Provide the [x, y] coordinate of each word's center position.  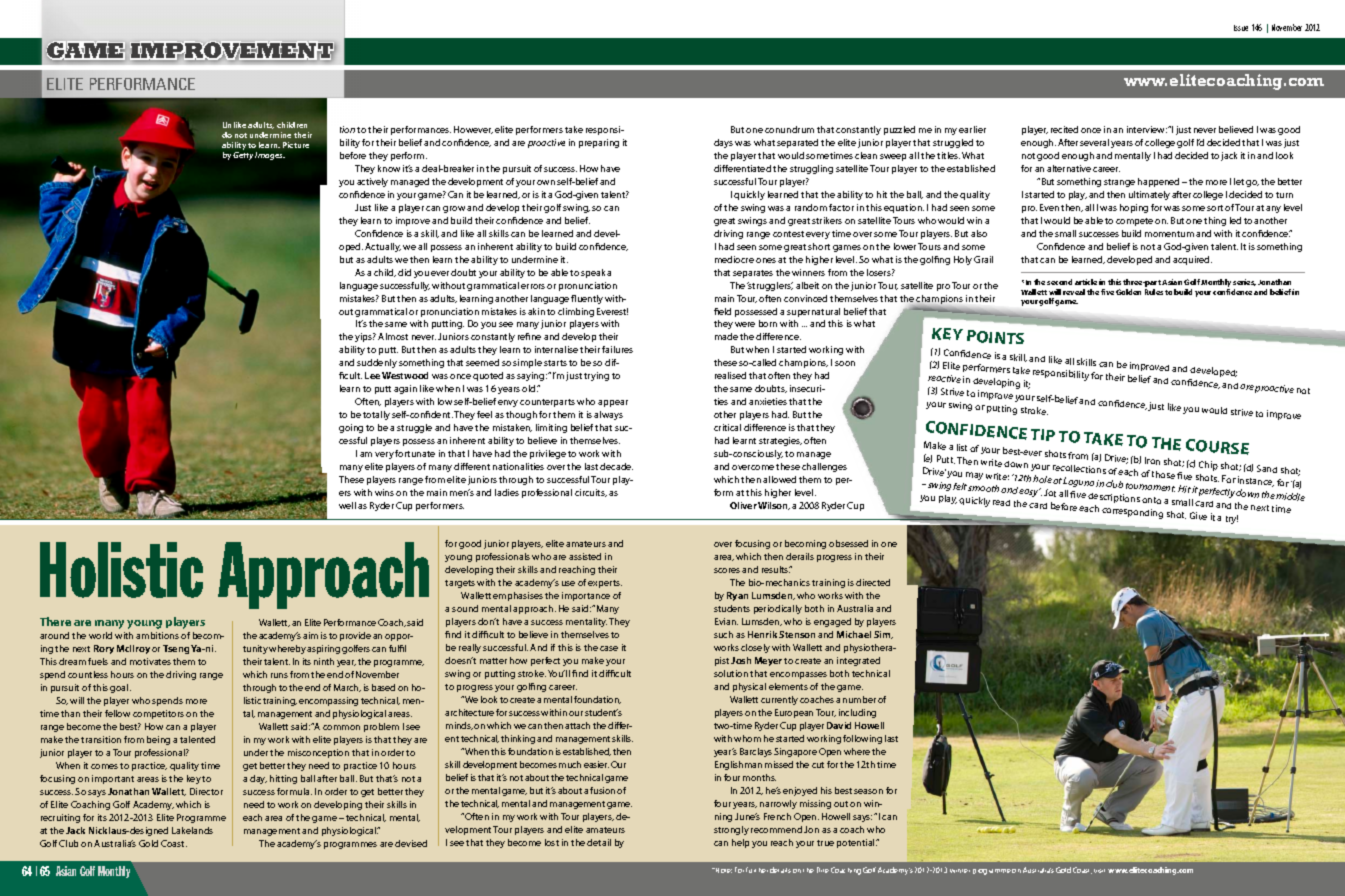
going [351, 428]
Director [206, 791]
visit [1099, 871]
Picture [296, 145]
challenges [824, 467]
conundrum [789, 129]
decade [616, 466]
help [740, 843]
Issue [1241, 28]
